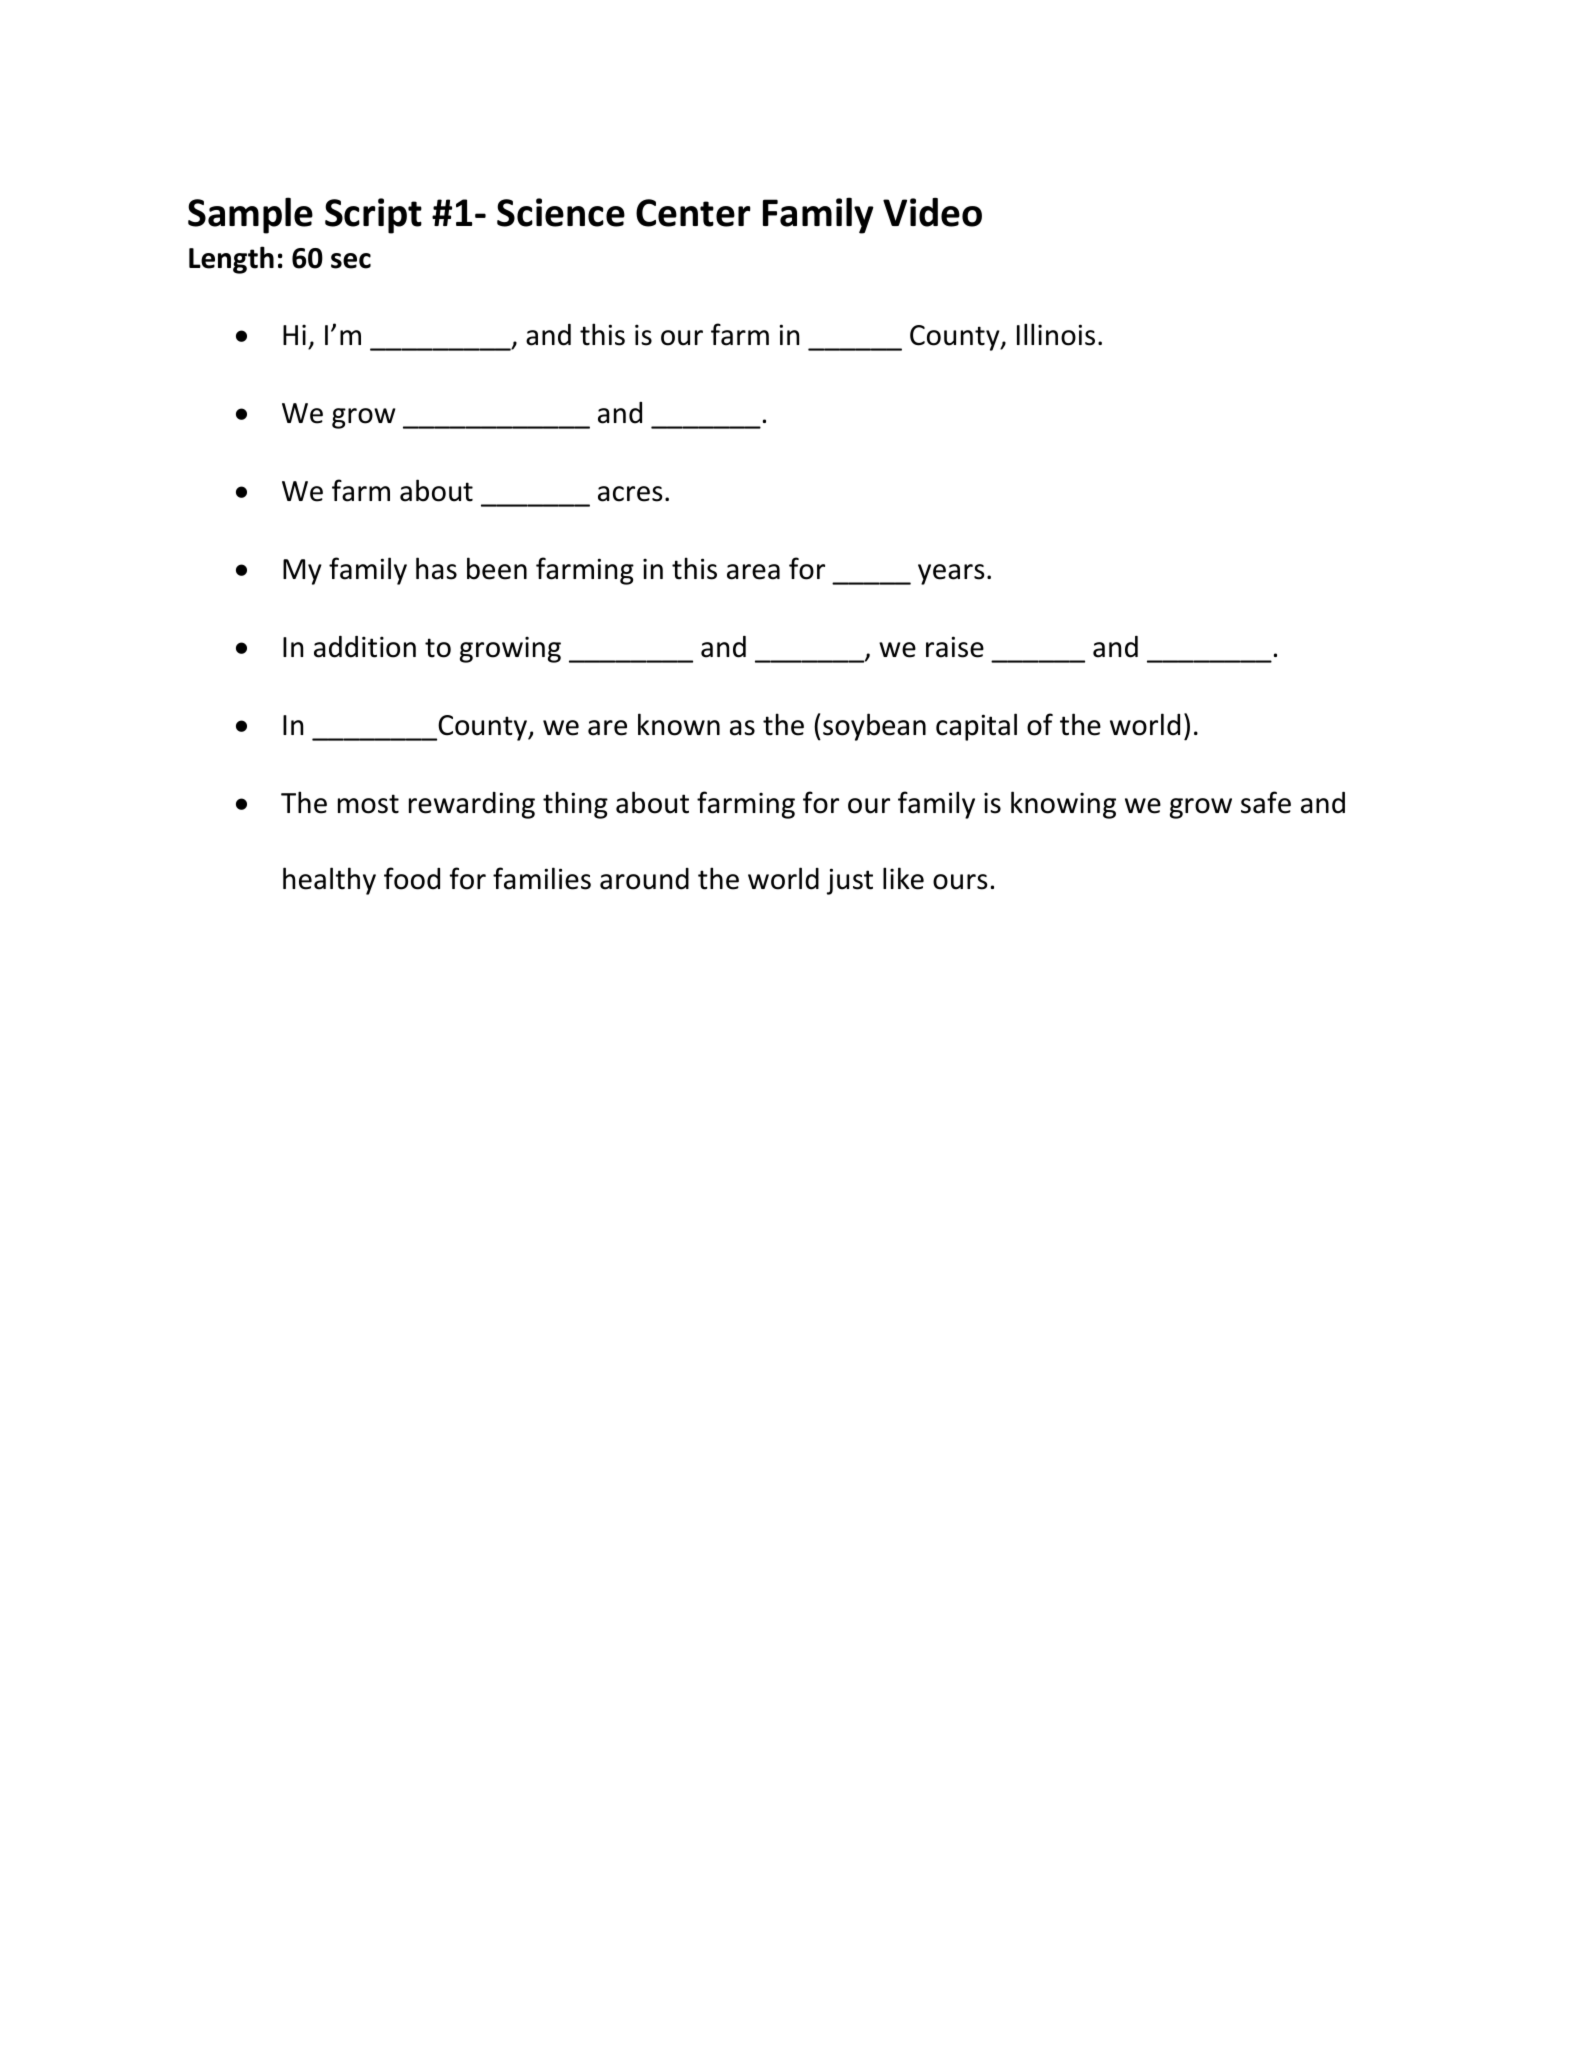 The height and width of the page is (2062, 1593). I want to click on Center, so click(693, 213).
